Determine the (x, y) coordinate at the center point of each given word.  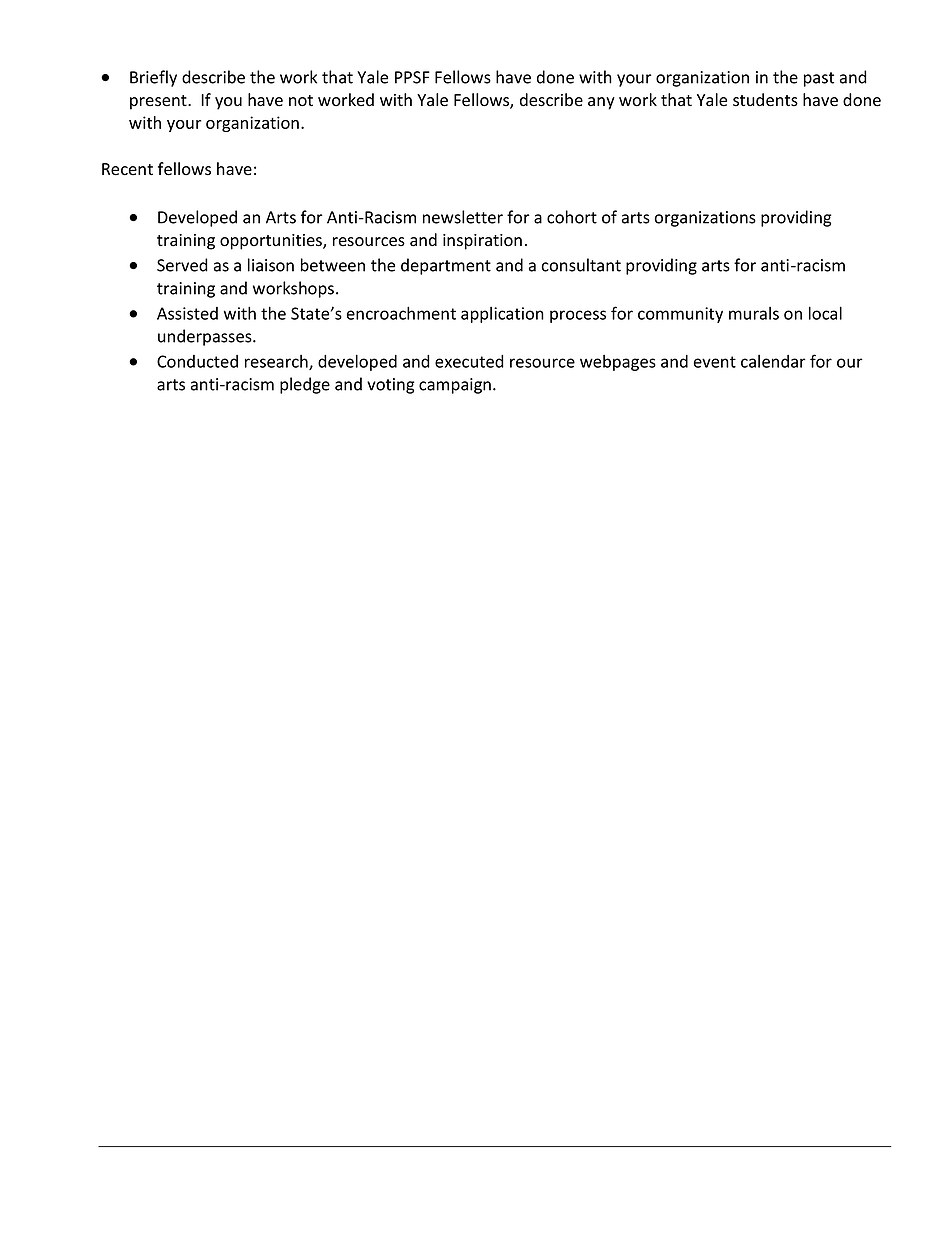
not (301, 101)
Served (182, 265)
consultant (581, 265)
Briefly (153, 78)
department (446, 266)
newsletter (463, 217)
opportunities (272, 242)
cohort (572, 217)
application (502, 315)
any (601, 103)
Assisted (187, 313)
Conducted (197, 361)
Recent (127, 169)
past (819, 79)
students (765, 100)
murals (754, 313)
